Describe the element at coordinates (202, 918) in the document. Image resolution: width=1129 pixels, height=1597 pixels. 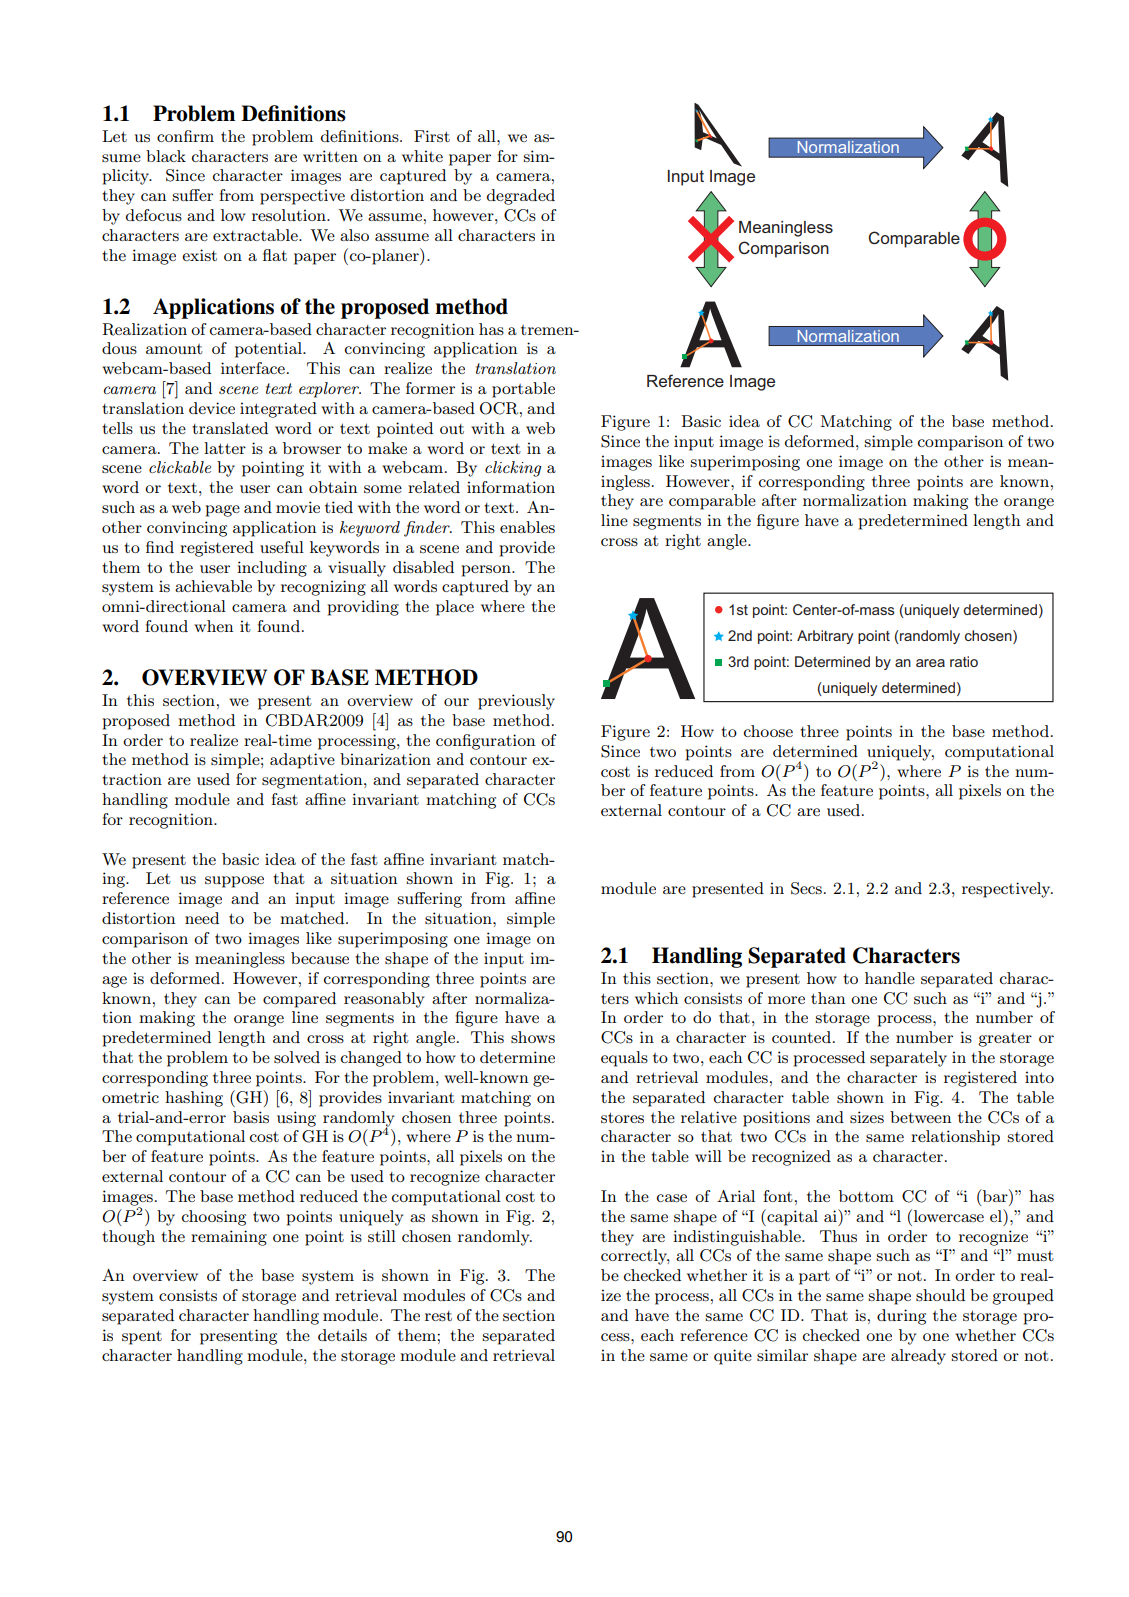
I see `need` at that location.
